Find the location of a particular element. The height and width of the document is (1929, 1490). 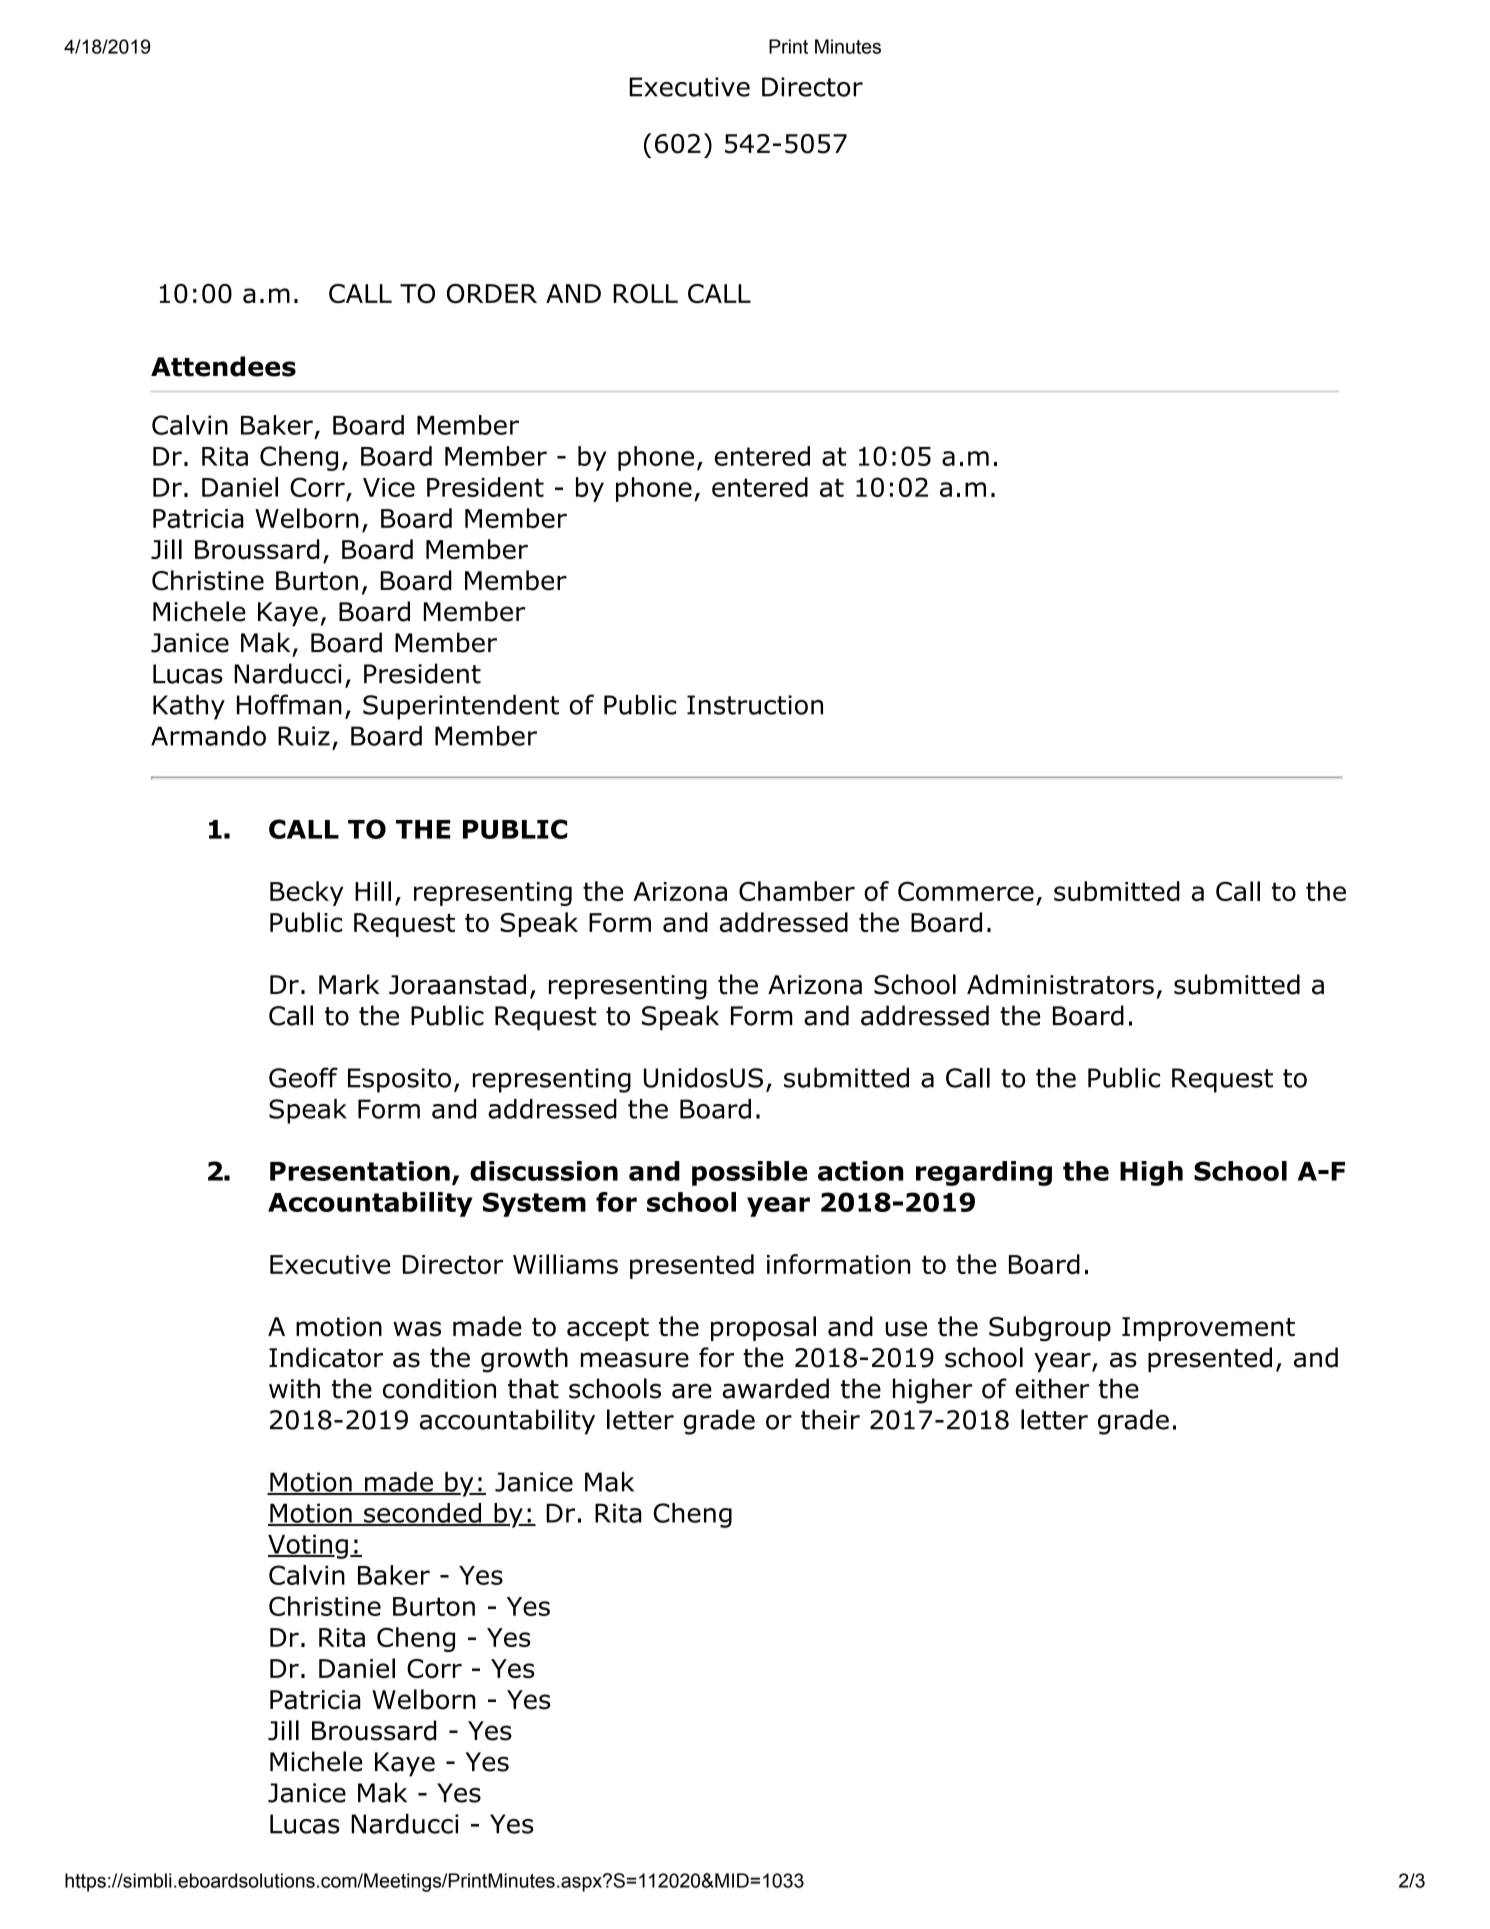

Voting is located at coordinates (308, 1546).
